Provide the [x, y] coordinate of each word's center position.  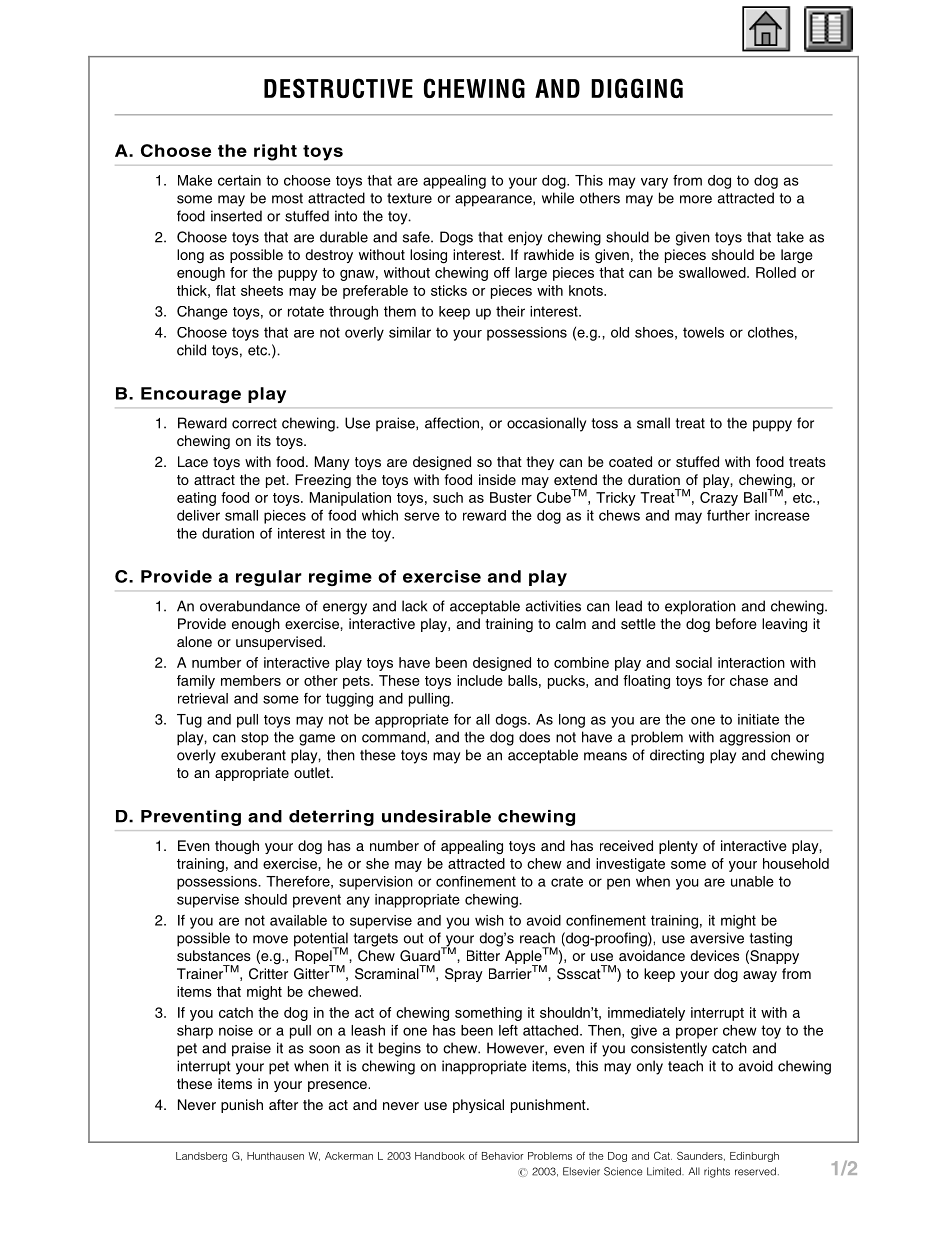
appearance [494, 201]
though [237, 847]
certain [239, 180]
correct [254, 423]
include [480, 680]
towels [703, 332]
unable [752, 881]
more [696, 199]
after [283, 1104]
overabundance [250, 606]
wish [489, 920]
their [510, 311]
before [736, 623]
